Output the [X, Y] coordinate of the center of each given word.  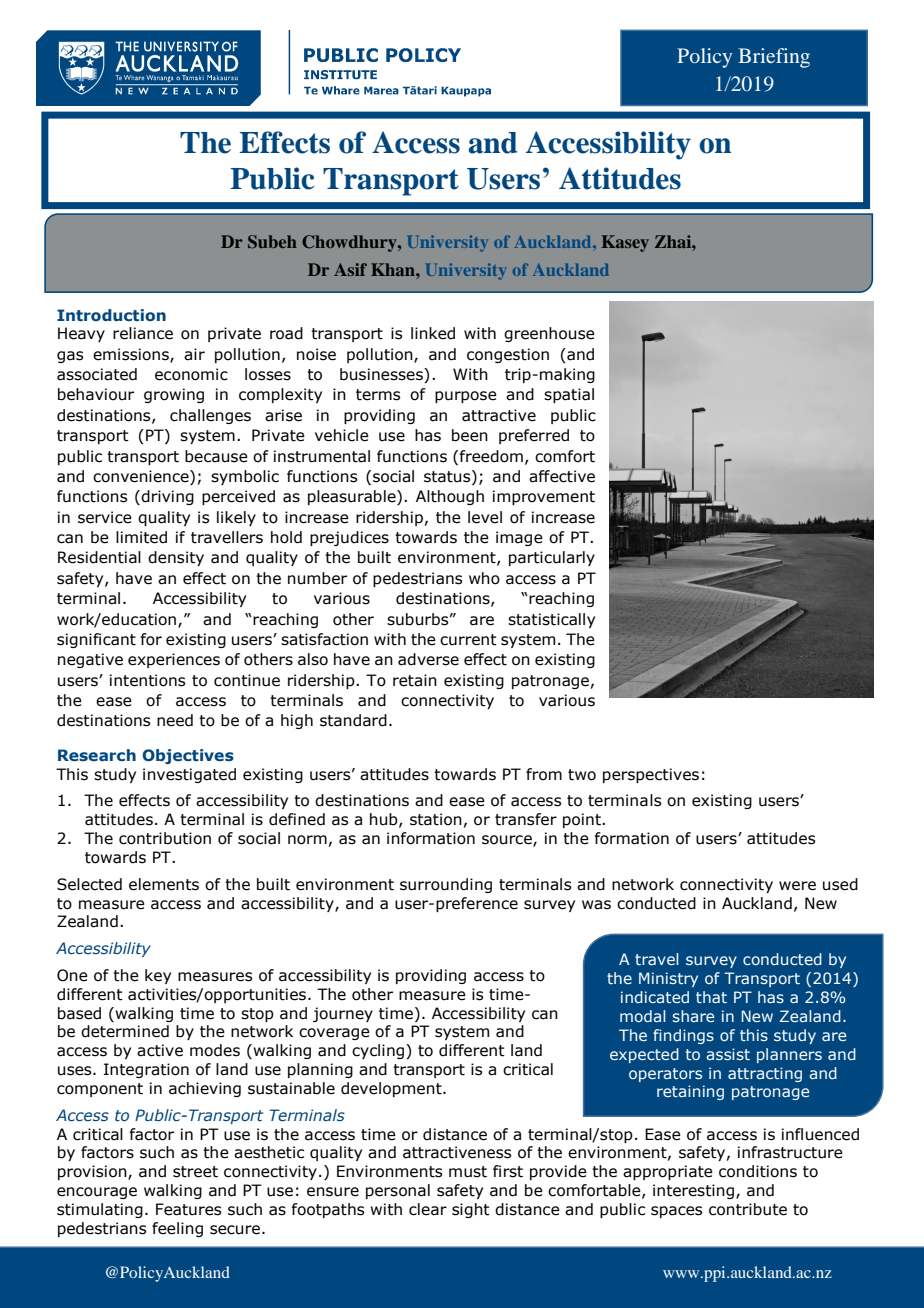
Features [188, 1209]
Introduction [111, 315]
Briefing [774, 58]
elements [164, 884]
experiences [174, 660]
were [797, 886]
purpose [466, 397]
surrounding [446, 885]
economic [191, 374]
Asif [350, 269]
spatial [569, 395]
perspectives [651, 775]
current [468, 640]
